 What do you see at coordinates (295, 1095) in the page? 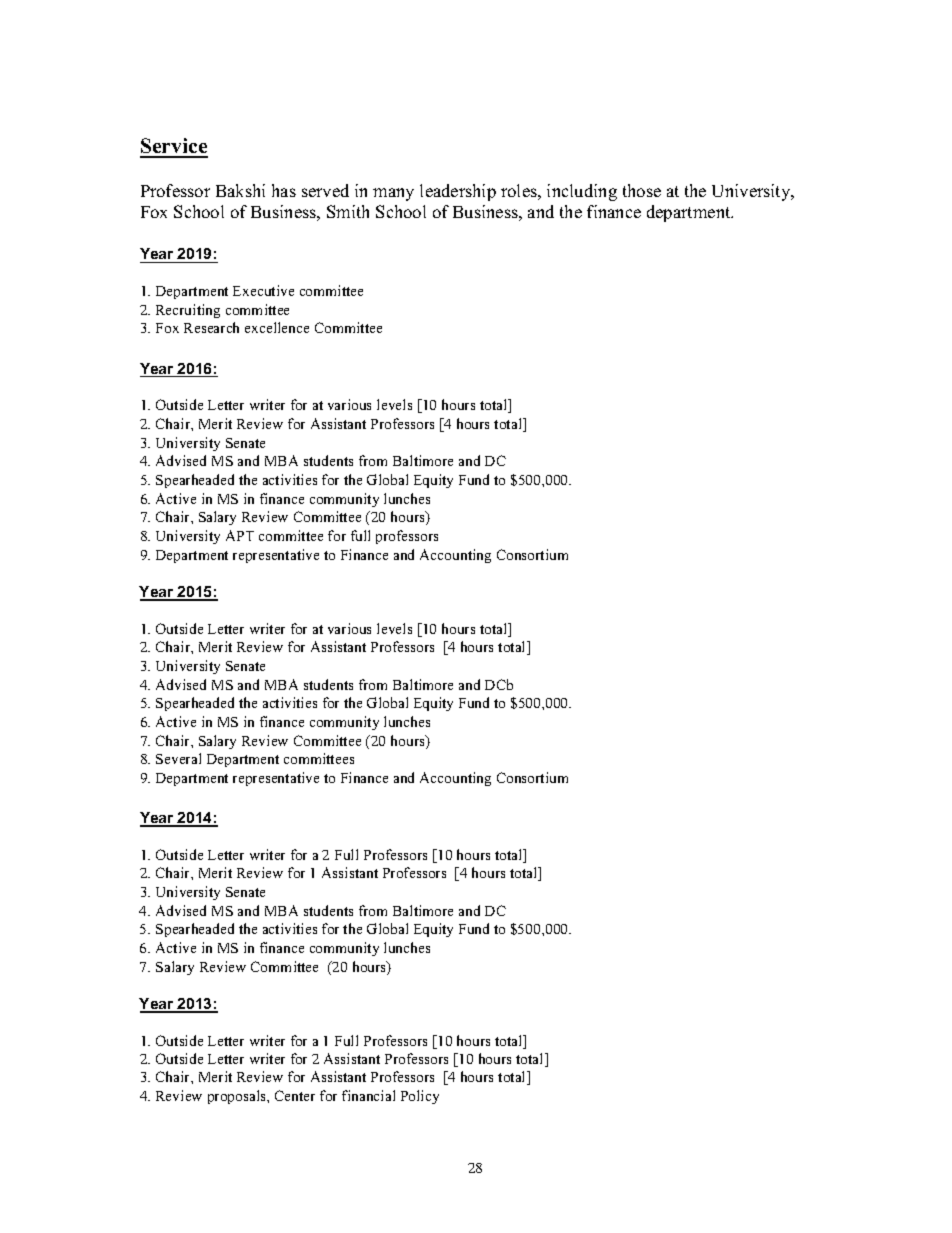
I see `Center` at bounding box center [295, 1095].
